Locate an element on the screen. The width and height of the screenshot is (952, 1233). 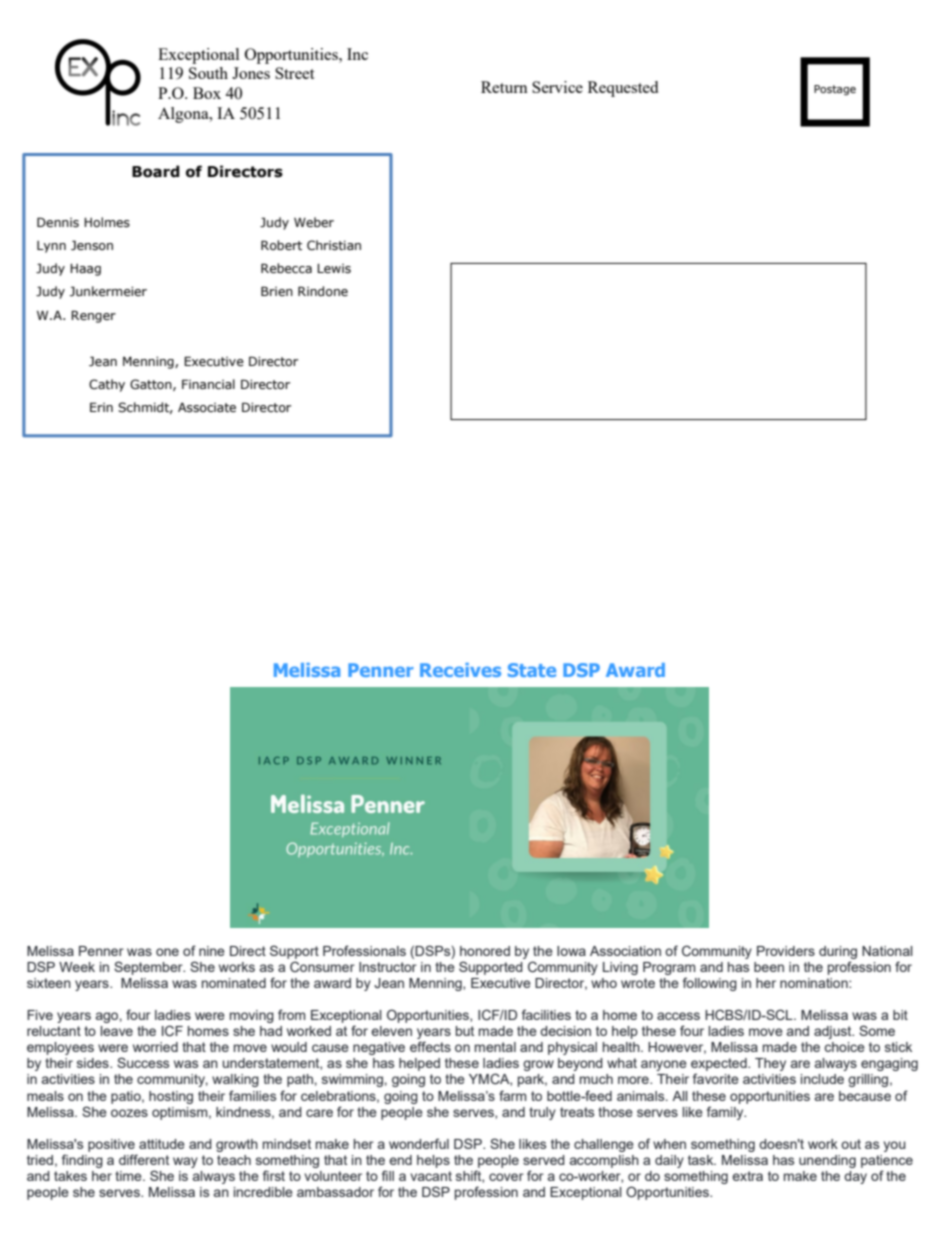
Receives is located at coordinates (460, 670).
